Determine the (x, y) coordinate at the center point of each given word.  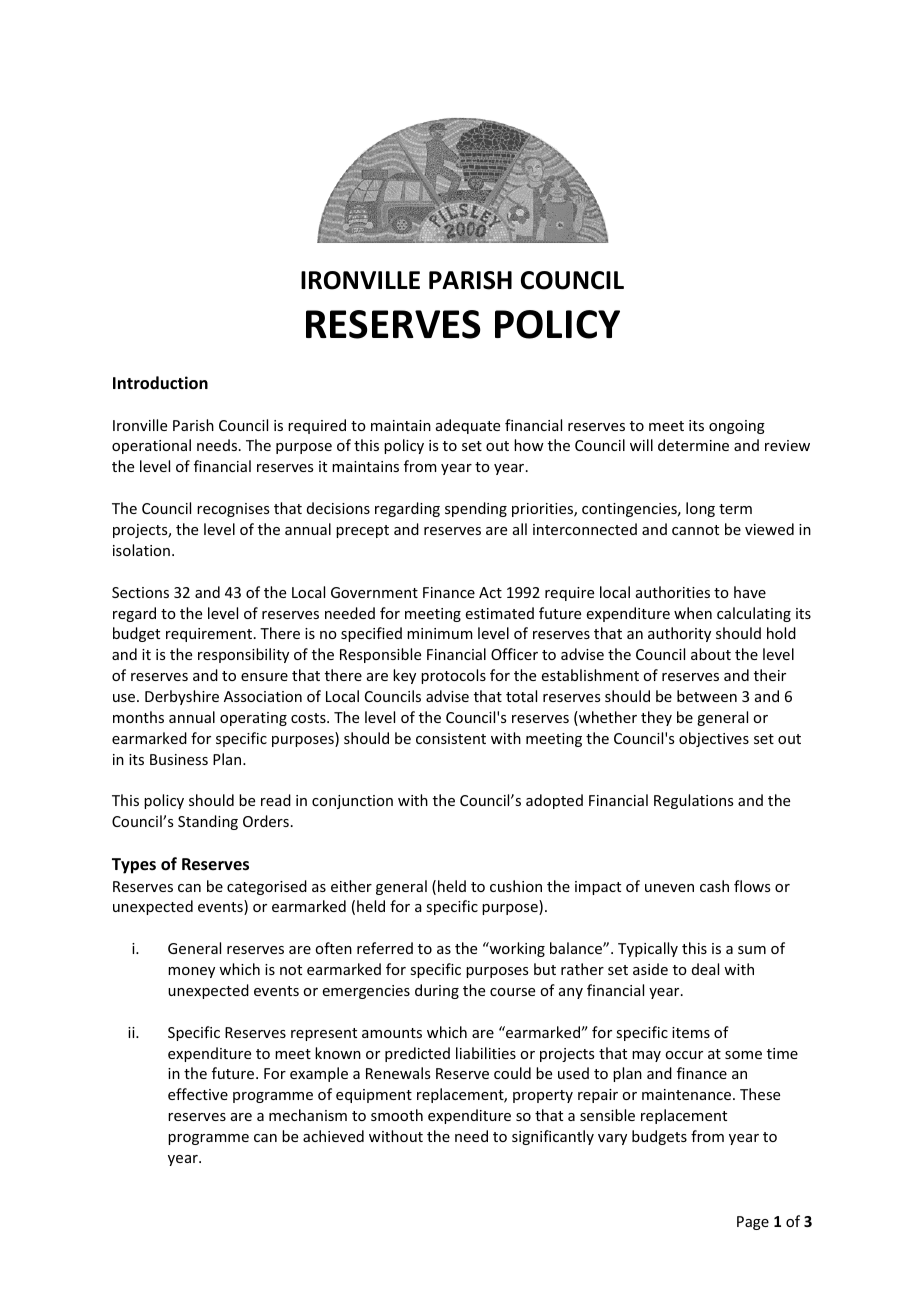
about (711, 654)
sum (752, 950)
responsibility (243, 655)
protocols (453, 676)
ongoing (737, 427)
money (191, 972)
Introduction (160, 383)
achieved (333, 1136)
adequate (468, 426)
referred (385, 948)
